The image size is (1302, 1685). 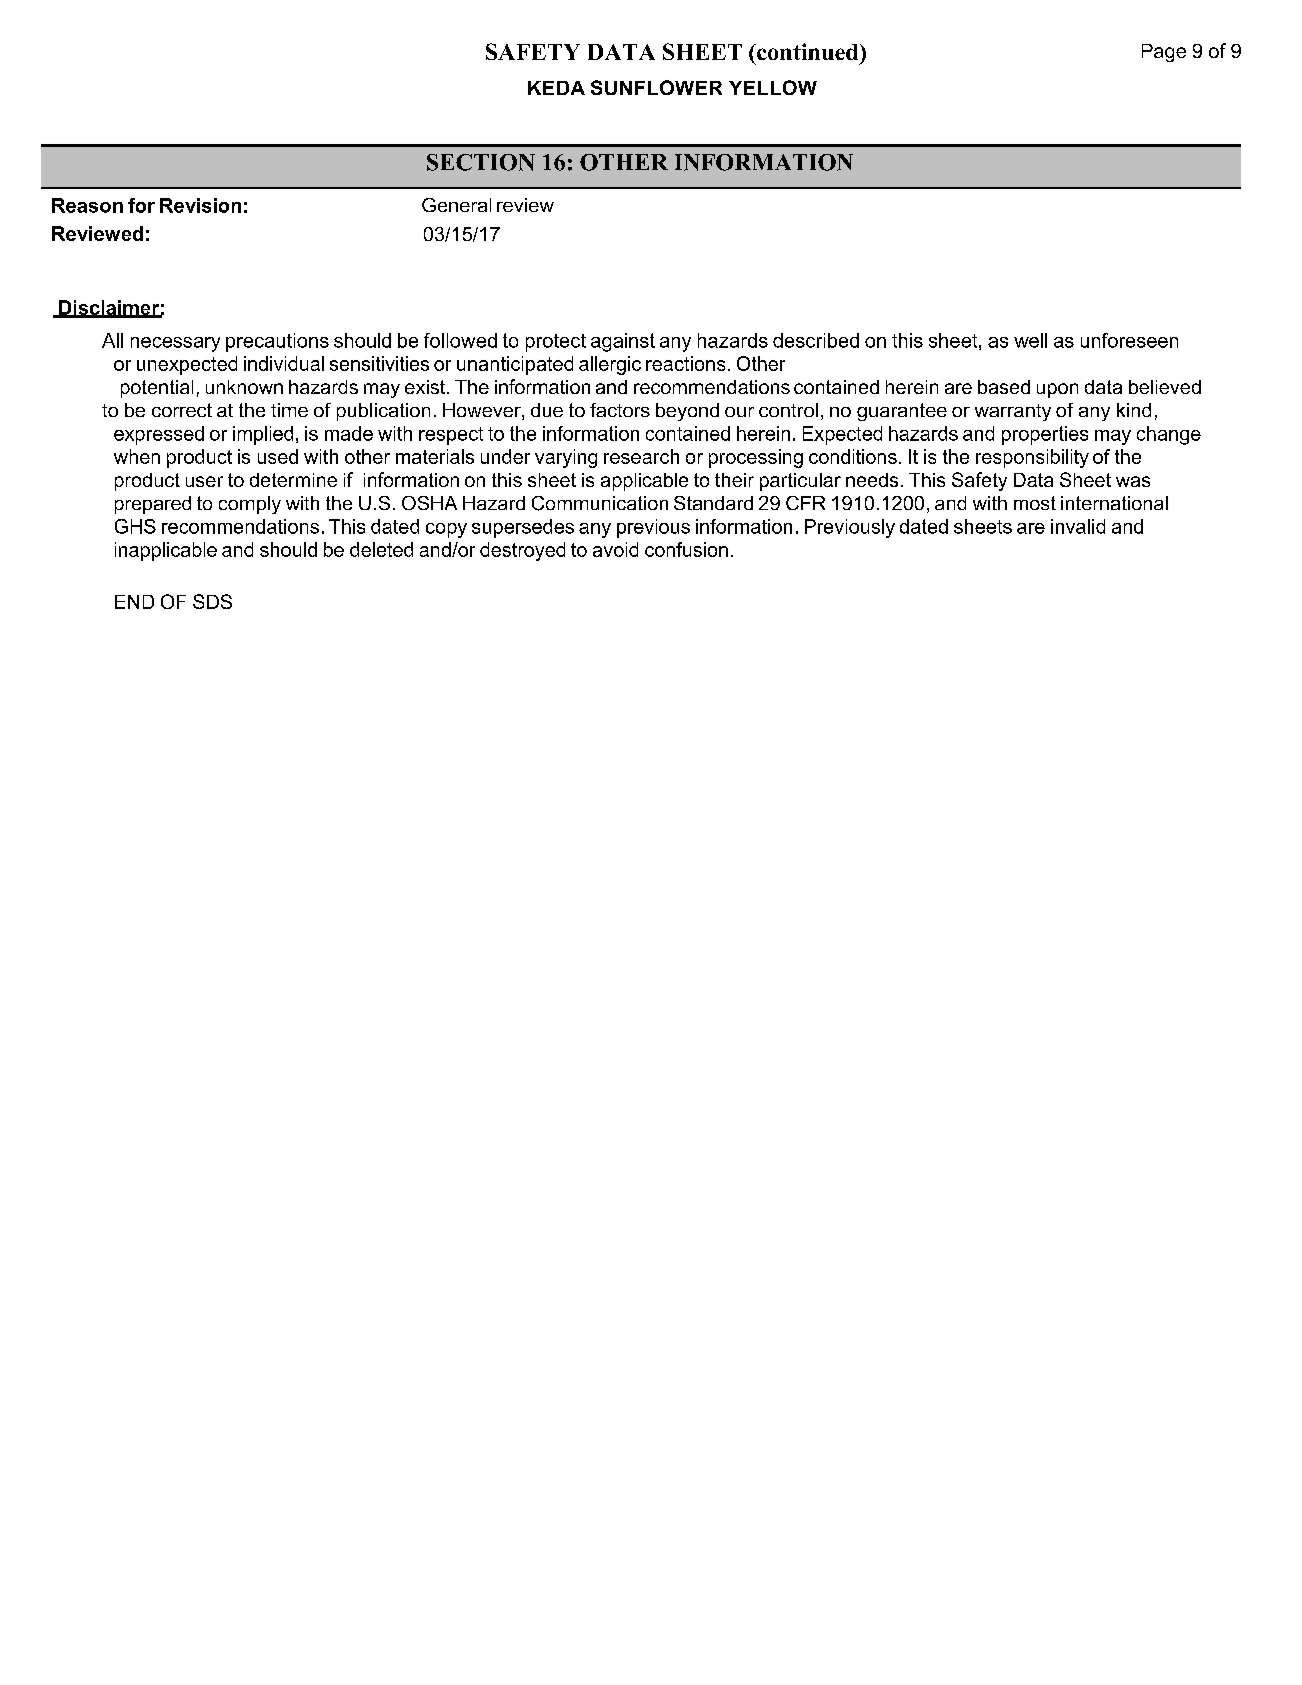 I want to click on well, so click(x=1030, y=340).
